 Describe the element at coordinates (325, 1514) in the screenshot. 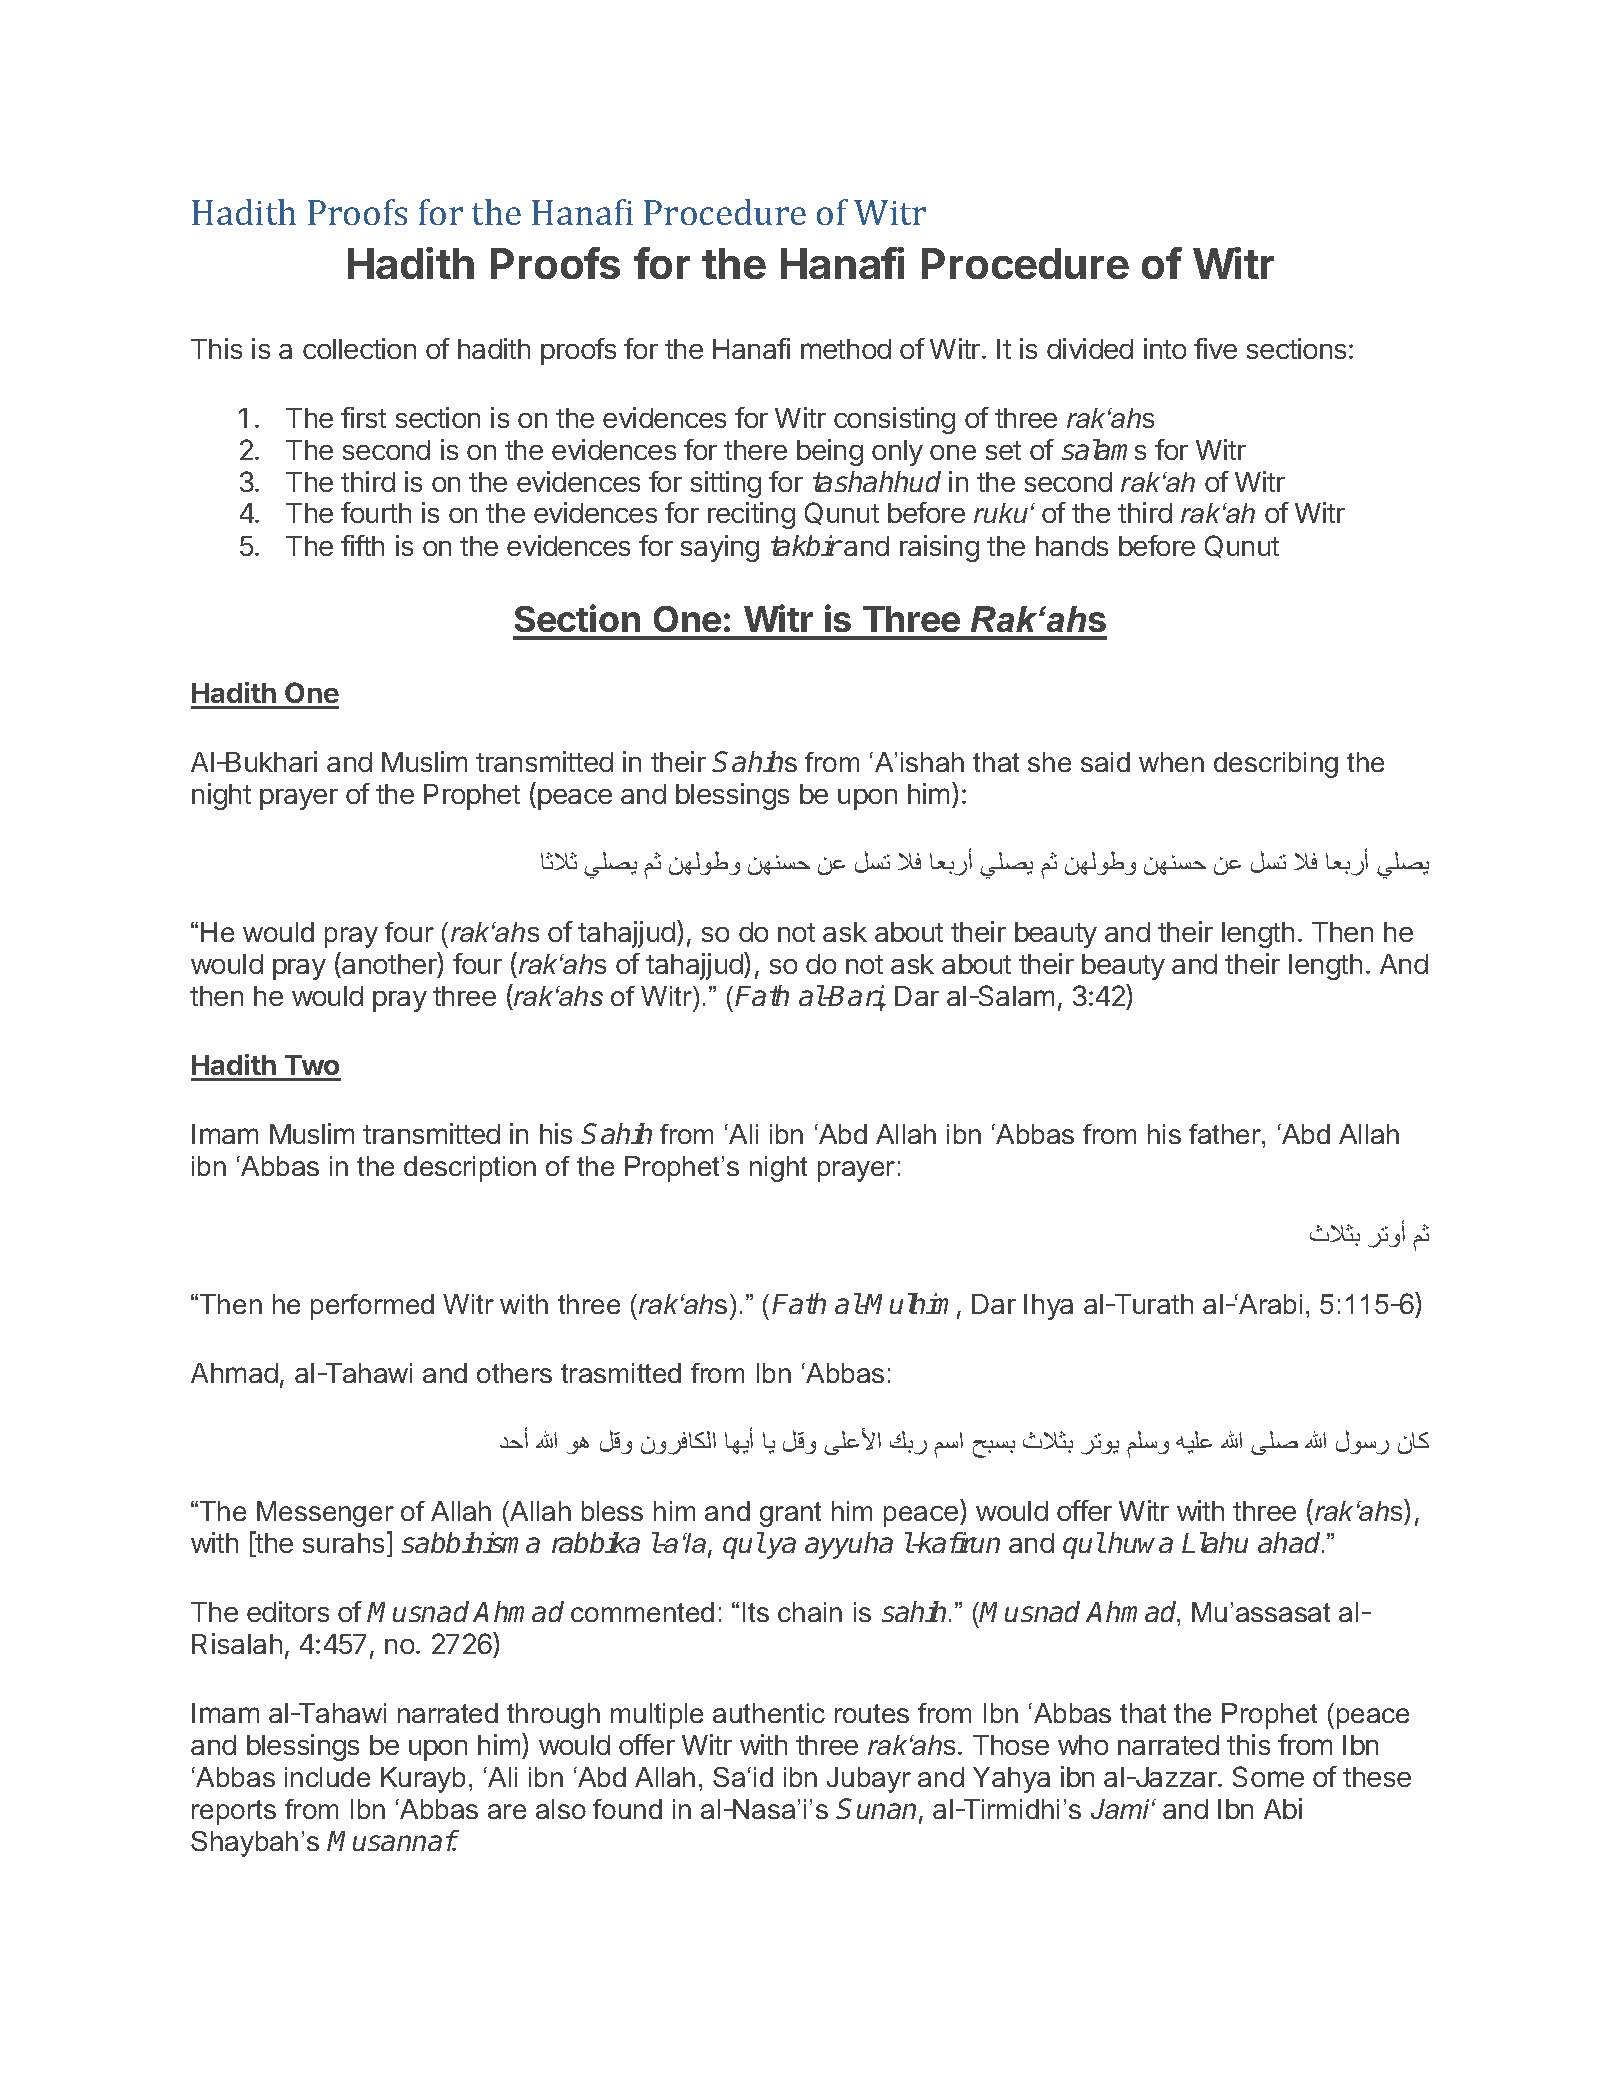

I see `Messenger` at that location.
